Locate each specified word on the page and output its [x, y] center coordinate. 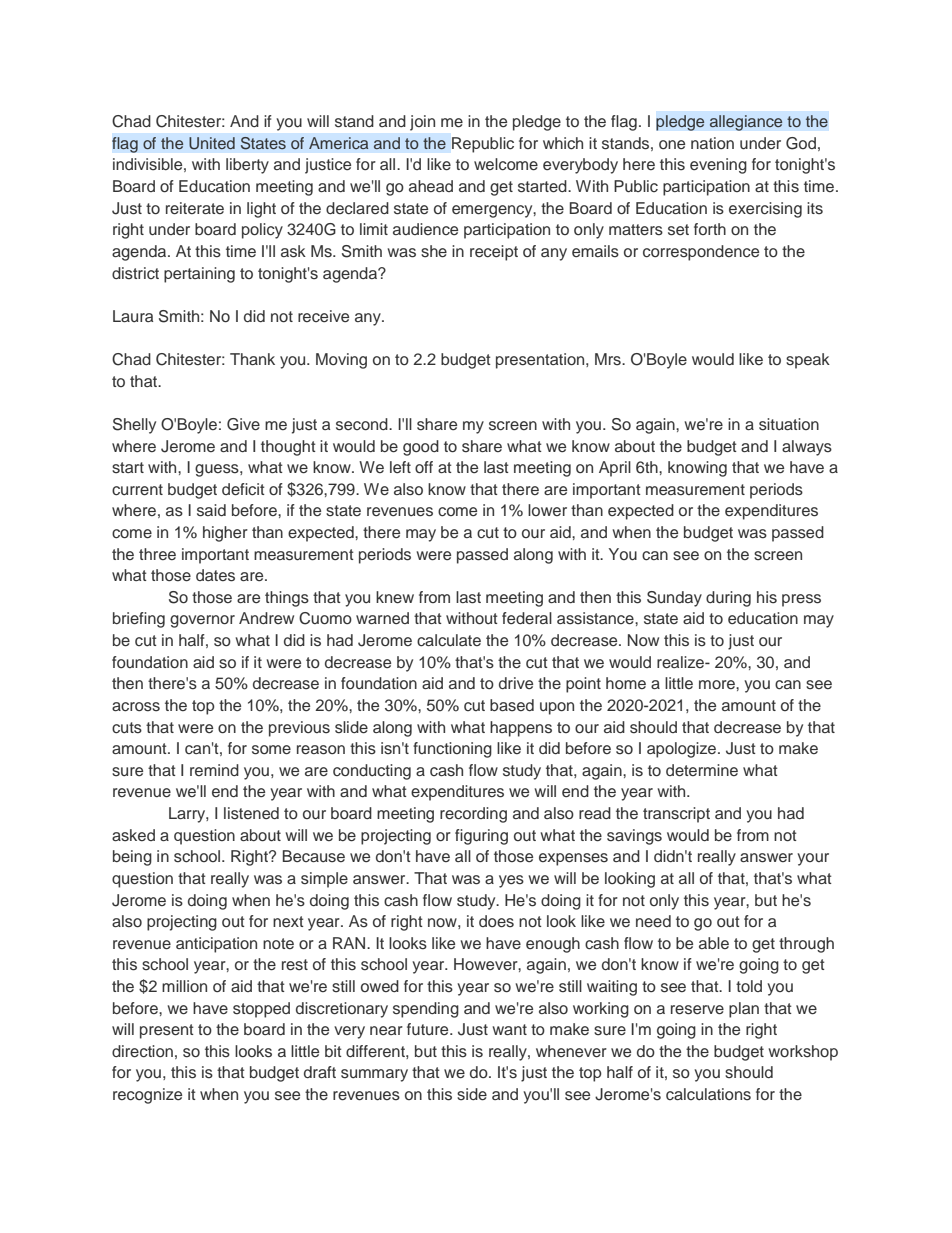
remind [214, 770]
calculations [708, 1094]
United [212, 143]
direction [142, 1051]
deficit [243, 489]
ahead [431, 186]
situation [789, 424]
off [424, 467]
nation [712, 143]
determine [702, 770]
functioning [452, 750]
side [472, 1094]
